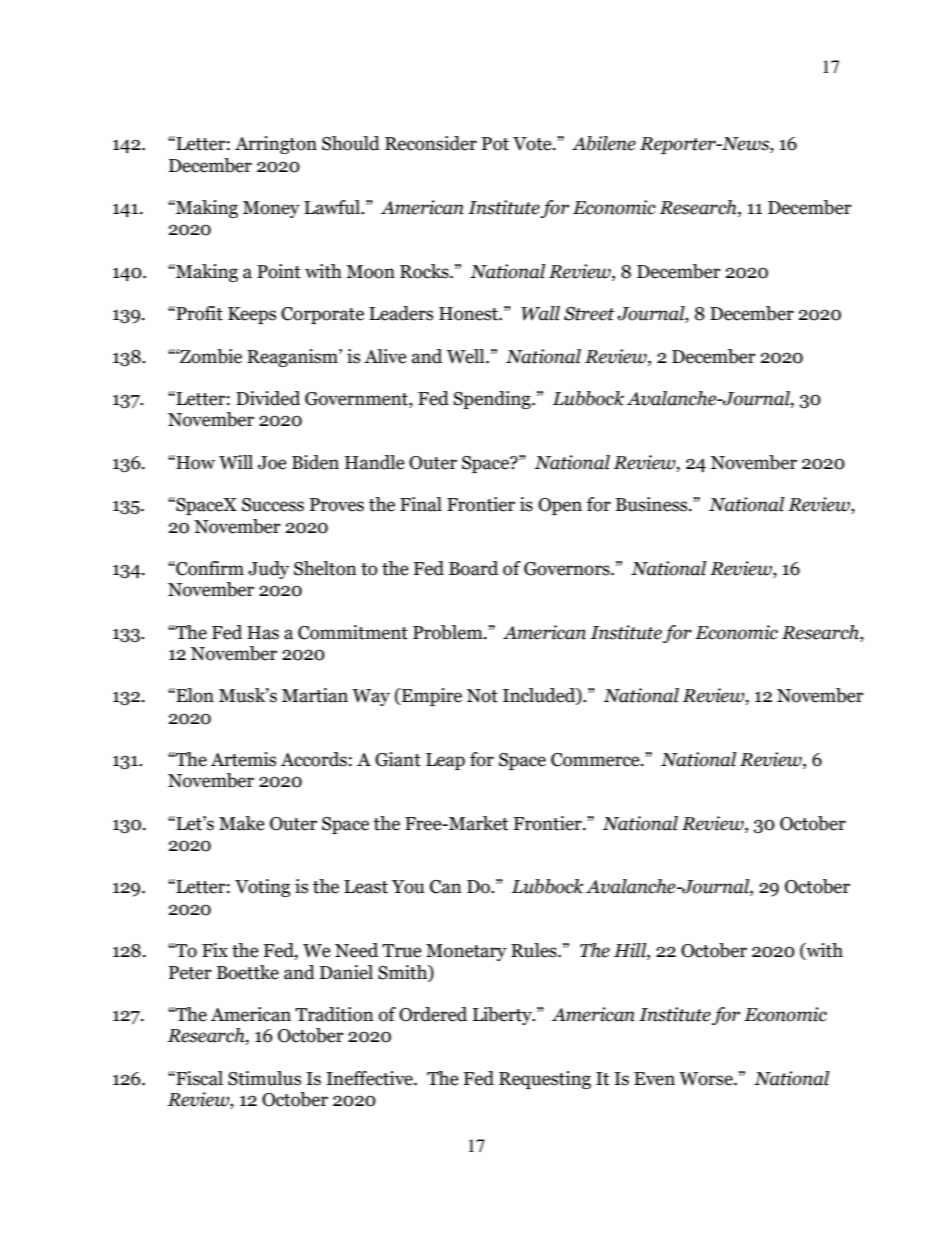 Image resolution: width=952 pixels, height=1233 pixels. I want to click on Reconsider, so click(431, 143).
